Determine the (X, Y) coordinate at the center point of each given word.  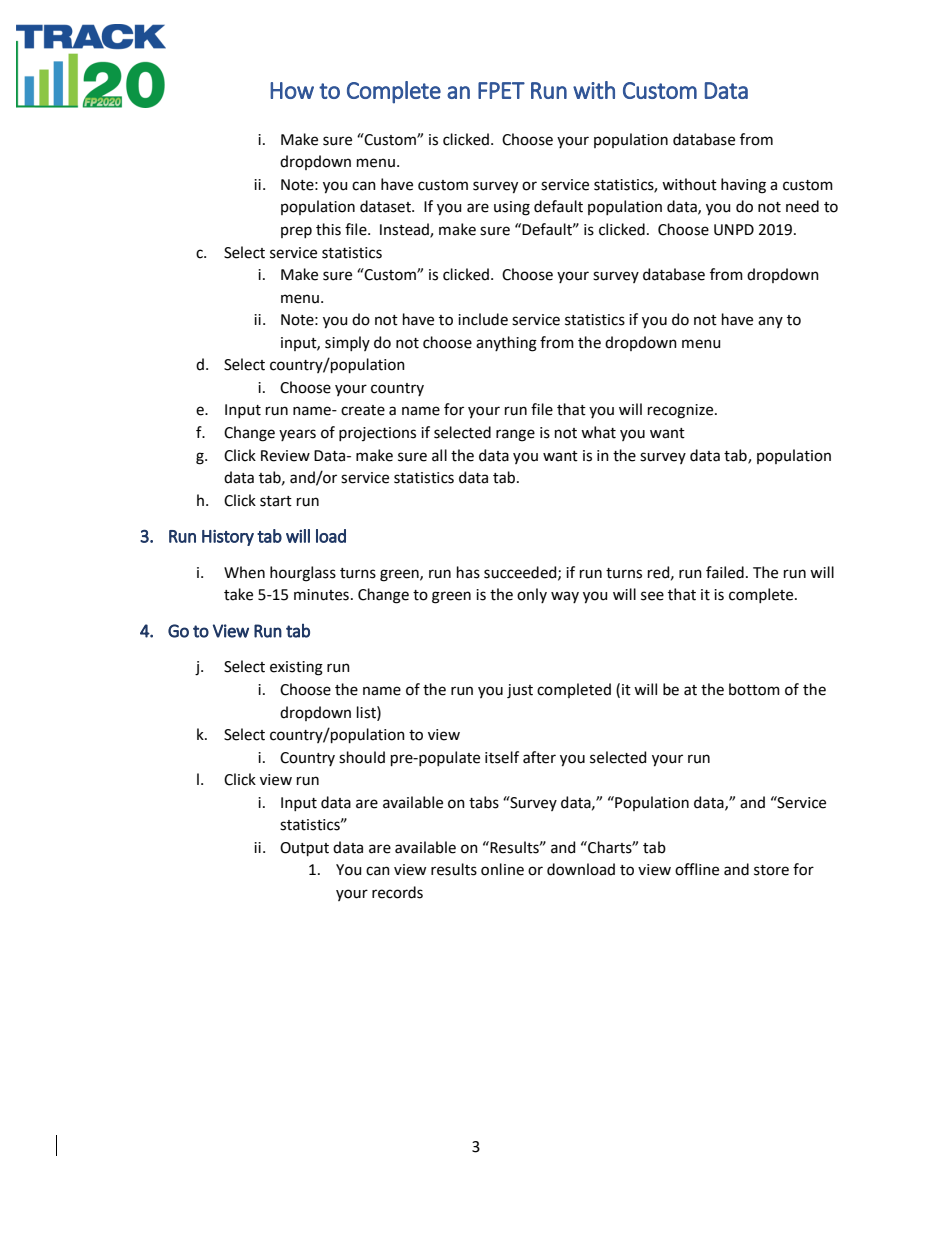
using (512, 208)
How (292, 90)
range (515, 435)
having (743, 186)
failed (725, 572)
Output (304, 849)
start (276, 501)
